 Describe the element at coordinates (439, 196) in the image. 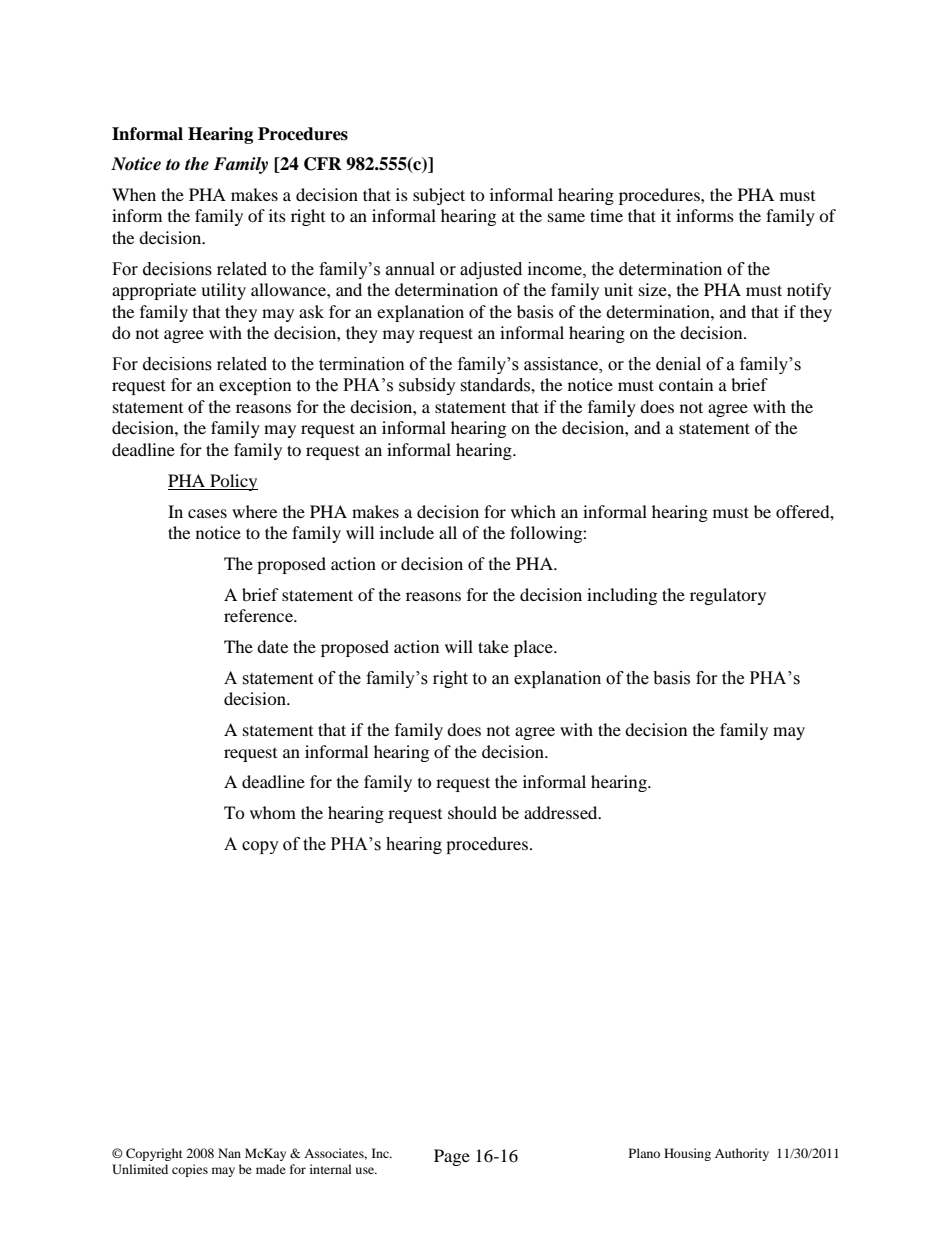

I see `subject` at that location.
